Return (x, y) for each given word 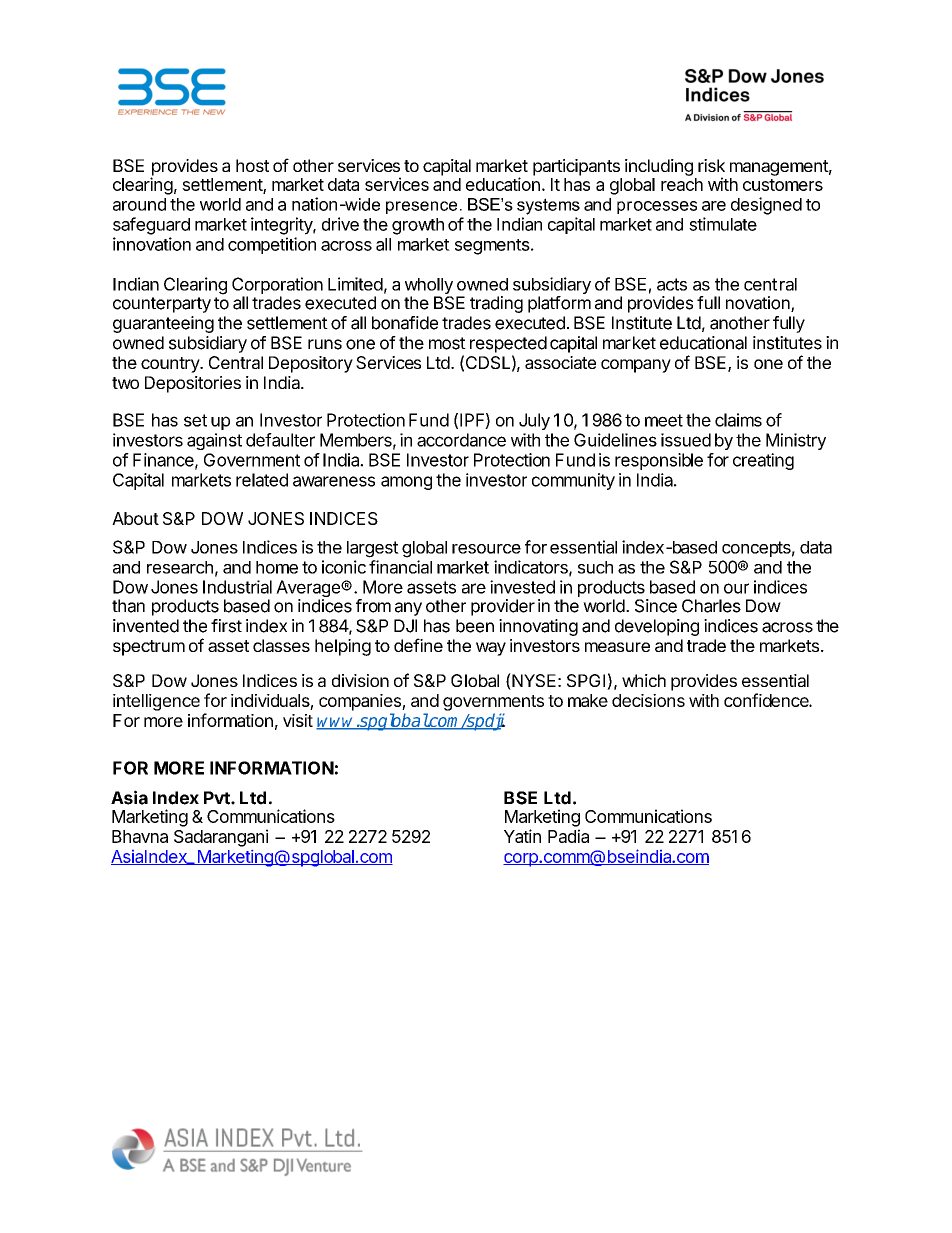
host (252, 165)
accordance (461, 440)
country (171, 365)
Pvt (218, 798)
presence (421, 207)
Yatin (522, 836)
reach (682, 184)
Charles (711, 606)
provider (503, 607)
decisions (648, 700)
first (226, 626)
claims (738, 420)
